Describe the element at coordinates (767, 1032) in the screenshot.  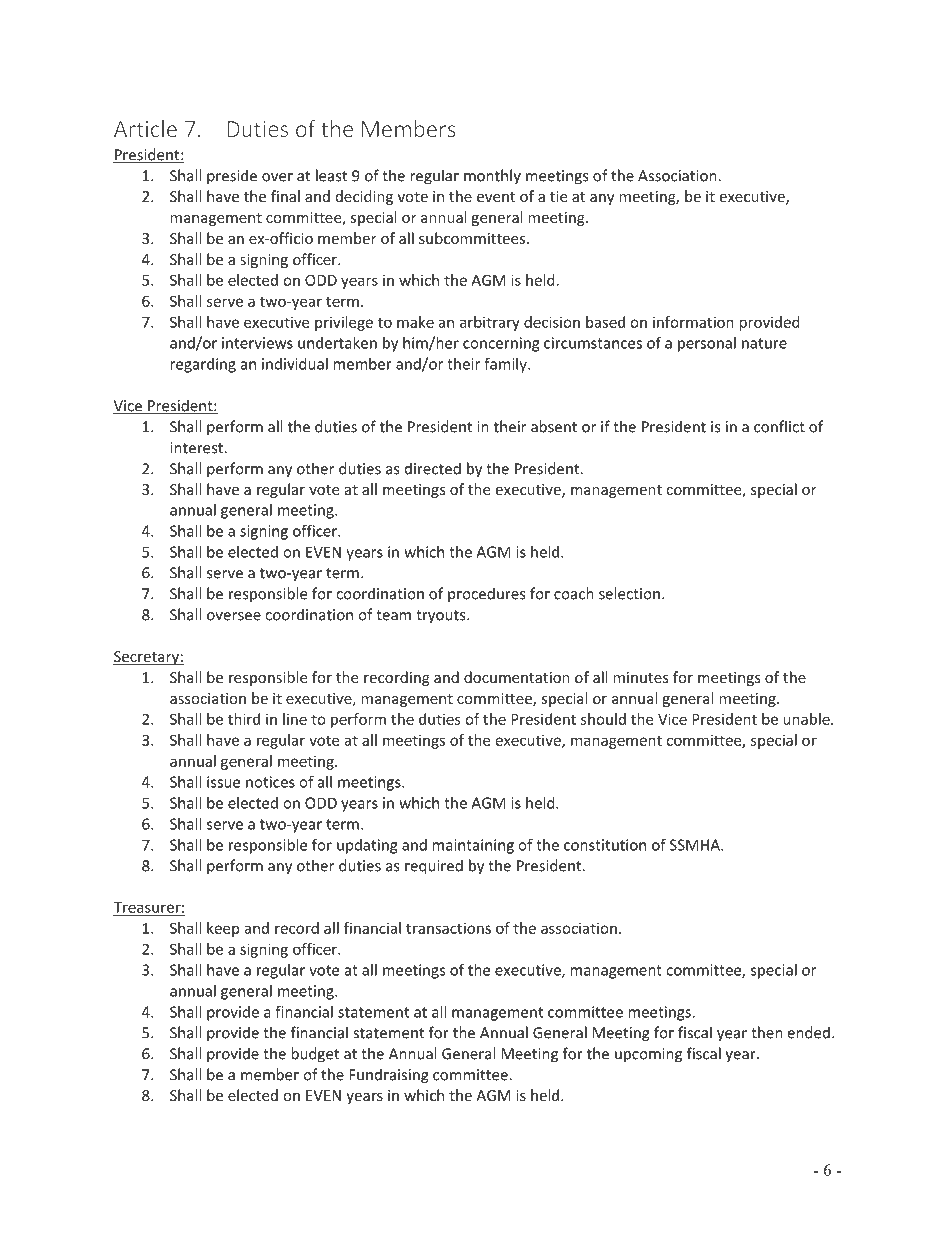
I see `then` at that location.
